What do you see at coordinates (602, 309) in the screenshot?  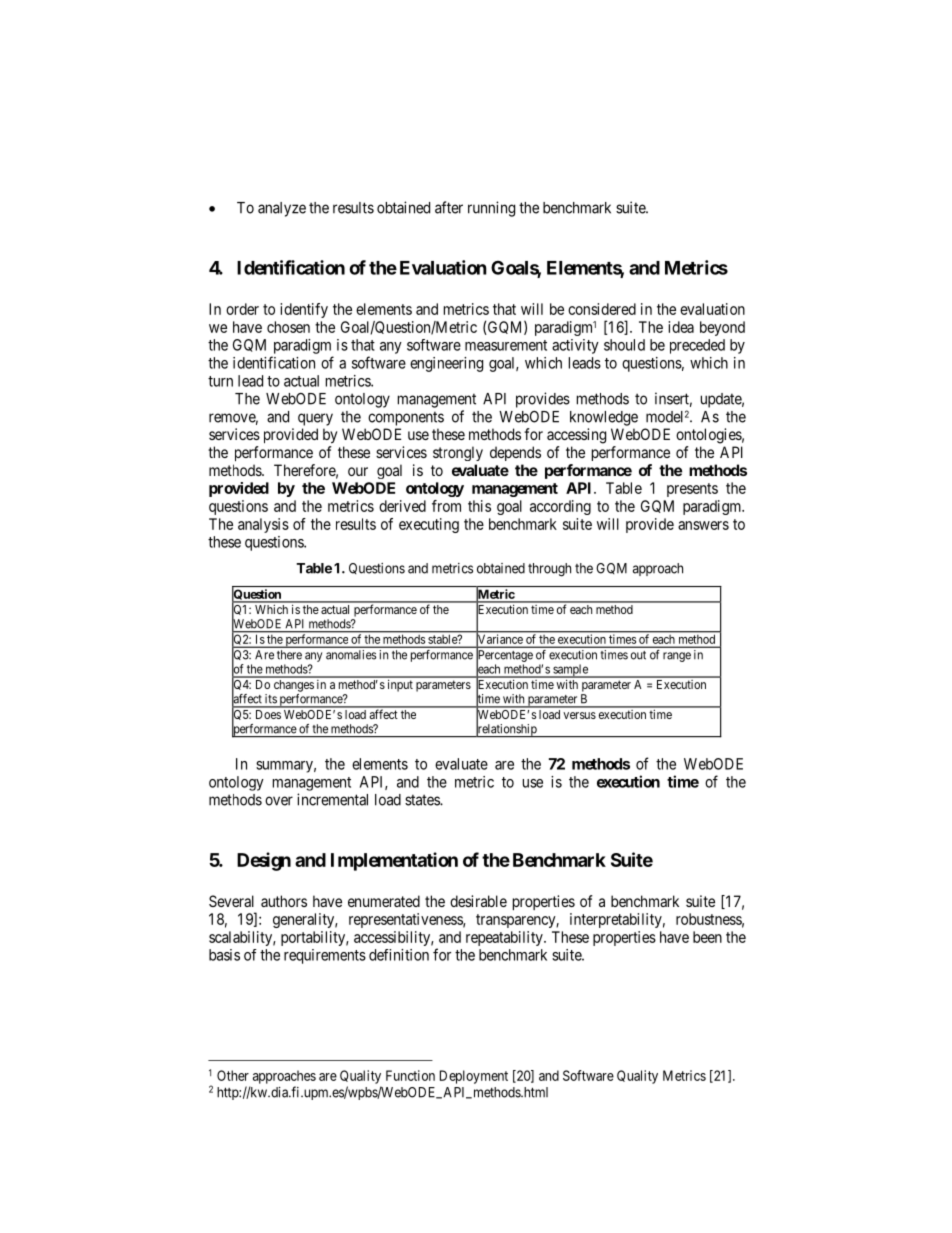 I see `considered` at bounding box center [602, 309].
